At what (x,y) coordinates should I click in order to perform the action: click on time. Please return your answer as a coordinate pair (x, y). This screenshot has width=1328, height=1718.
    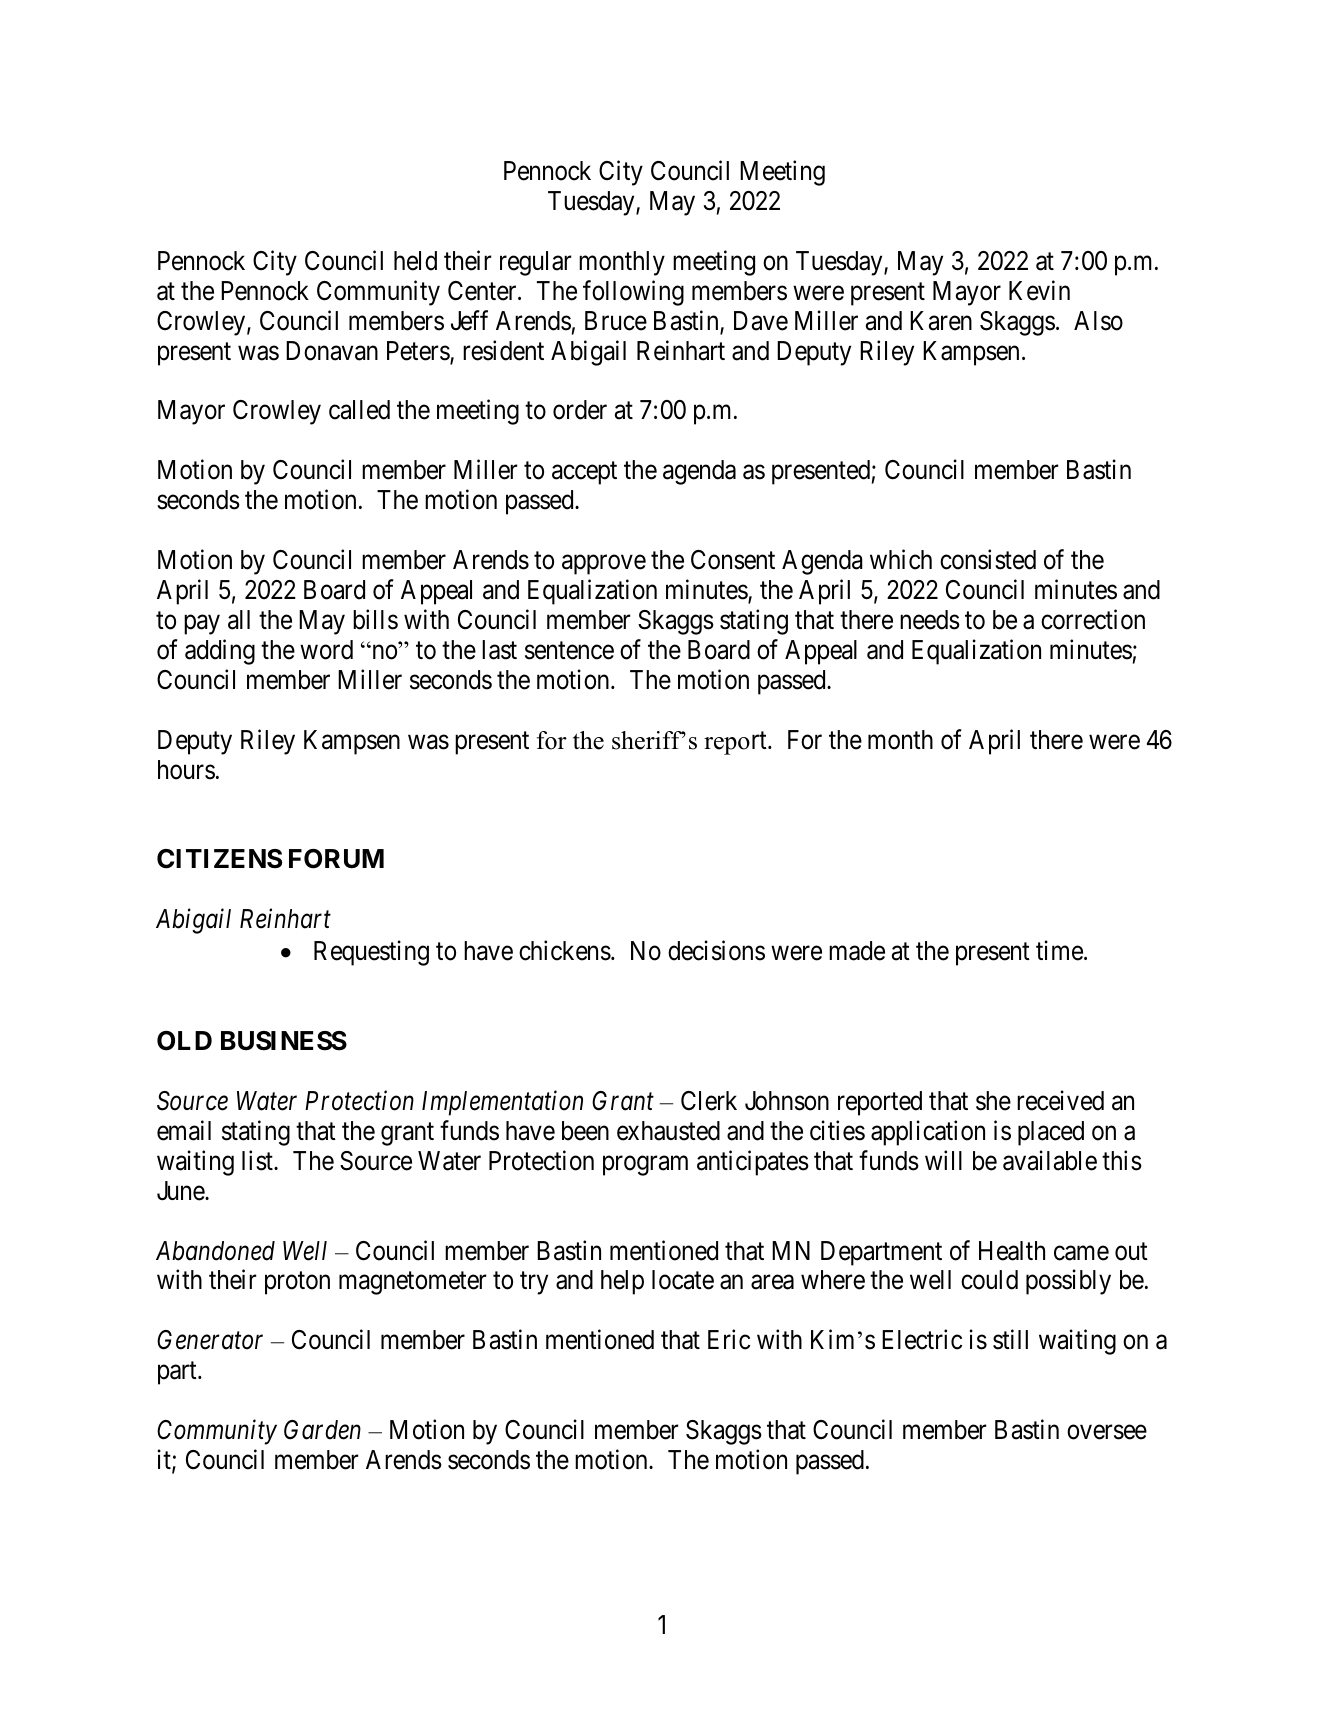
    Looking at the image, I should click on (1059, 950).
